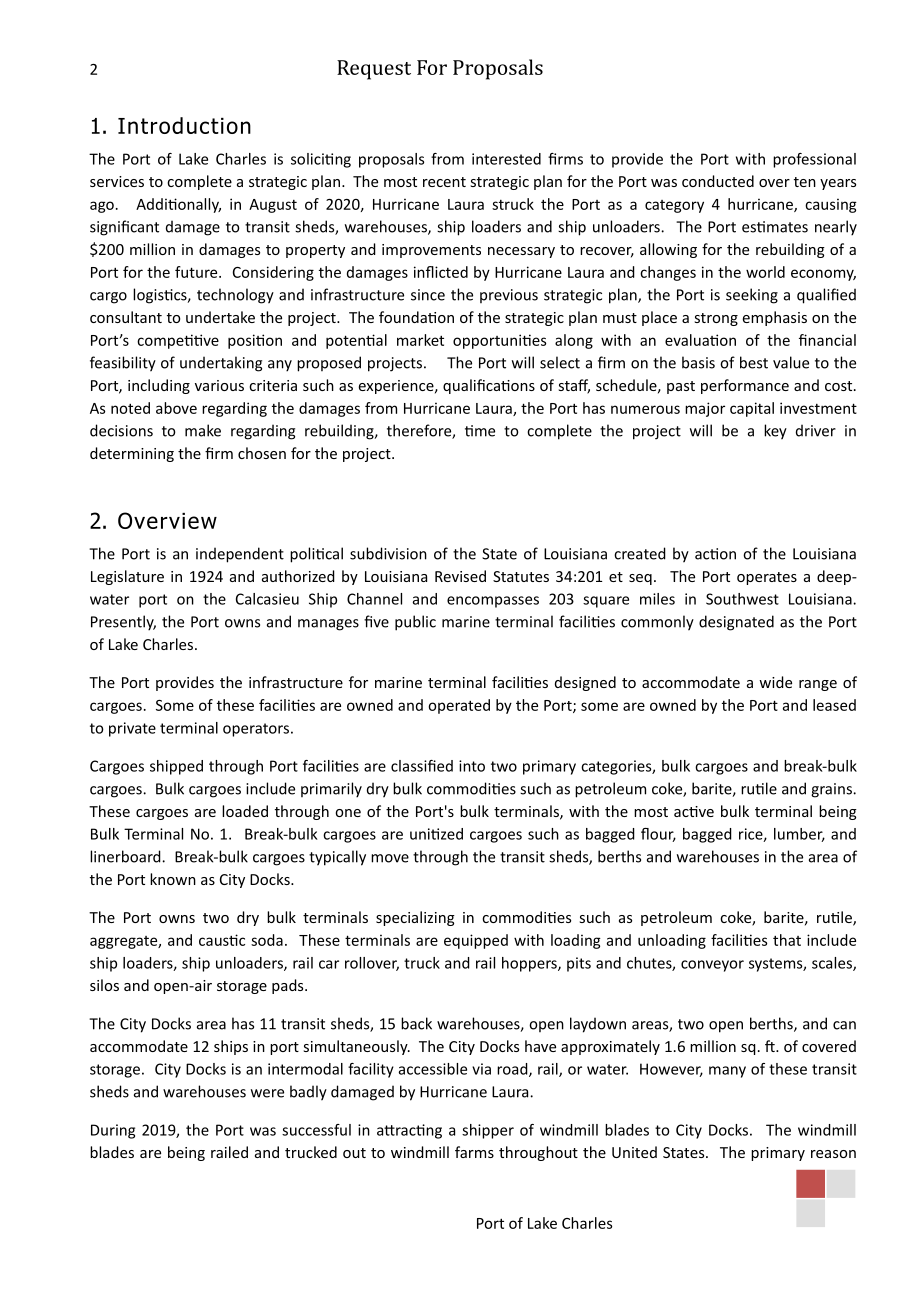  I want to click on loaded, so click(245, 811).
